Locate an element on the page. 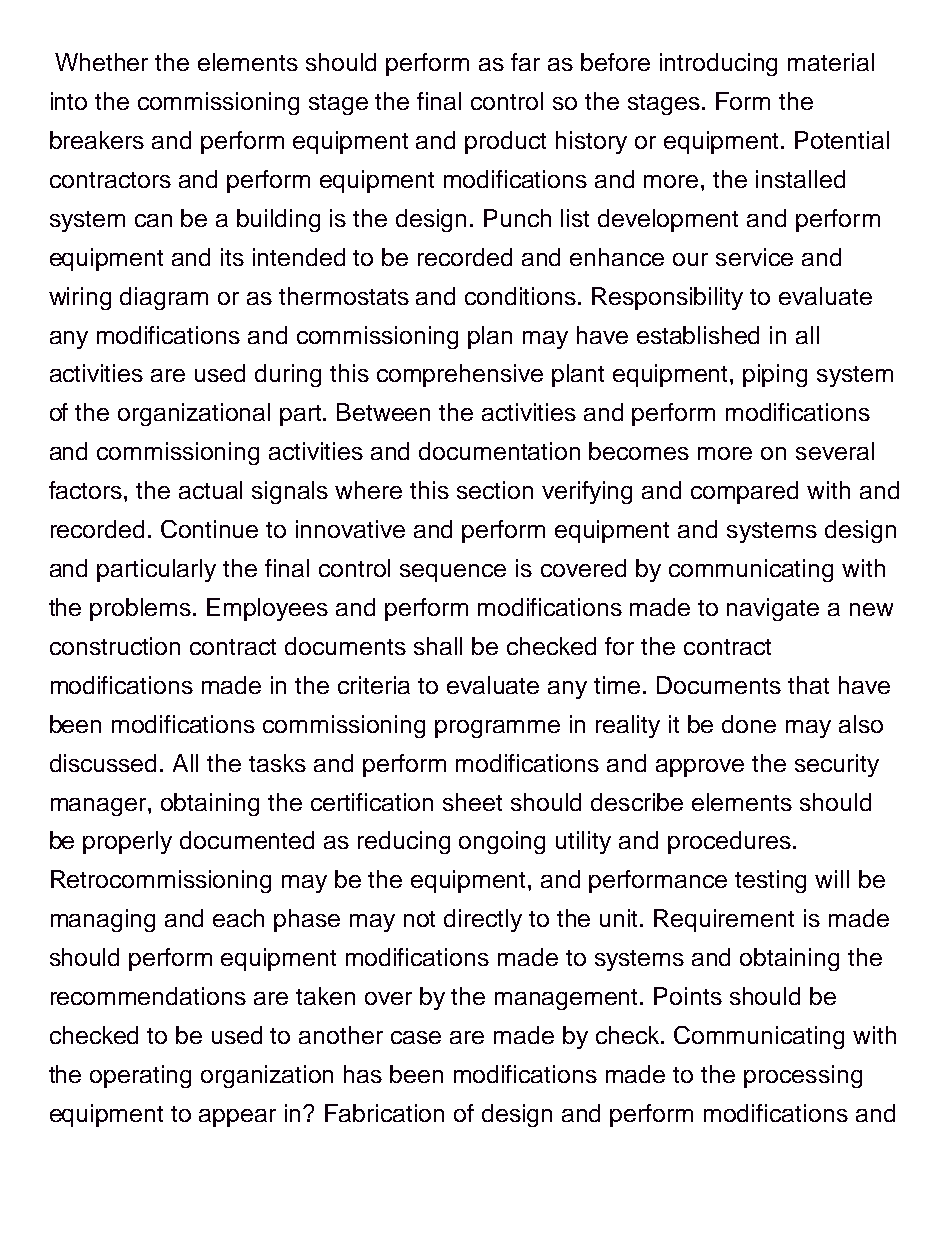 This image has width=952, height=1233. piping is located at coordinates (775, 375).
